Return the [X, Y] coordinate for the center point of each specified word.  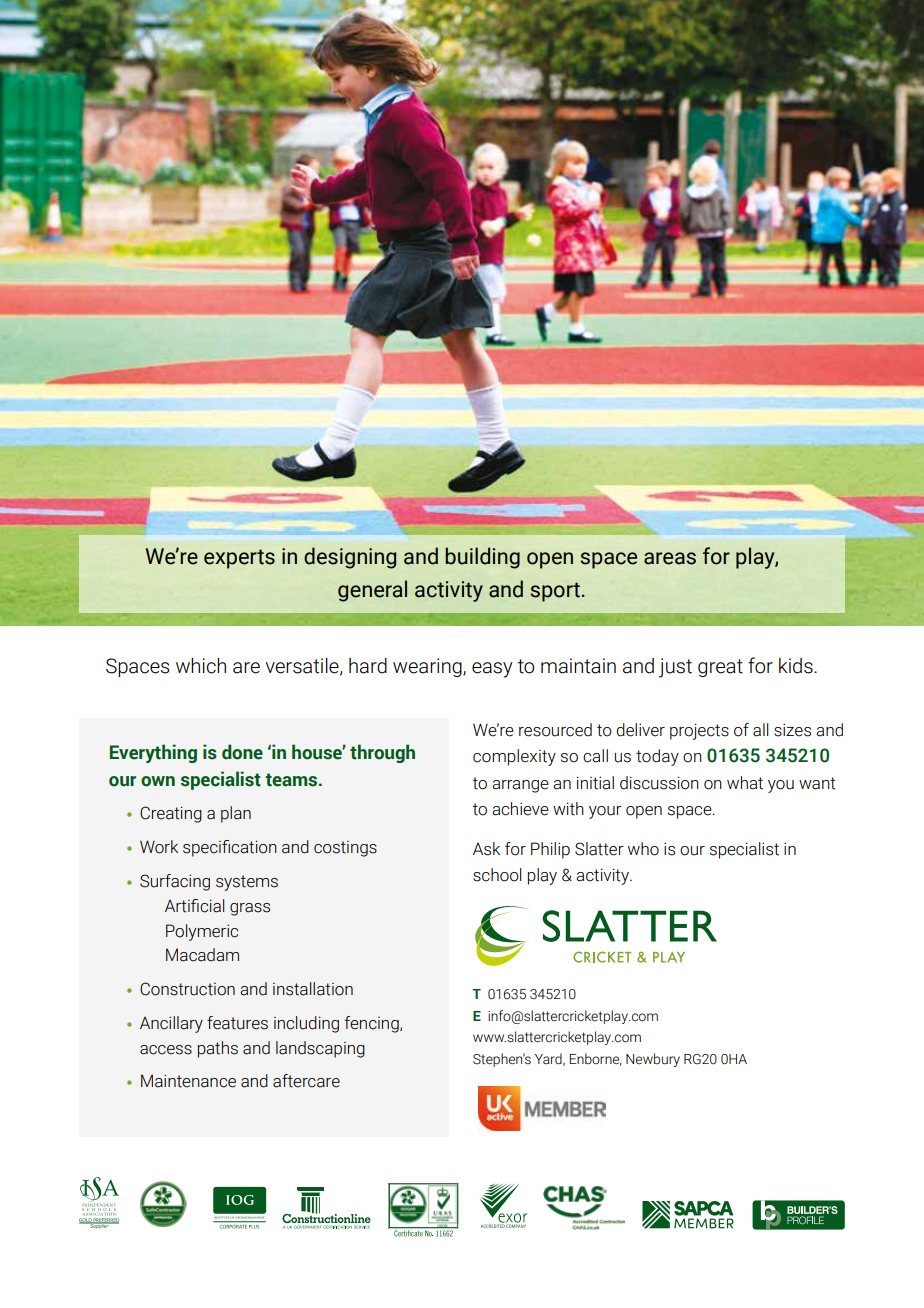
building [482, 558]
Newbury [653, 1060]
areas [670, 558]
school [497, 875]
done [242, 752]
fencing [373, 1024]
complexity [514, 757]
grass [250, 909]
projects [699, 731]
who [643, 849]
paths [218, 1049]
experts [239, 559]
